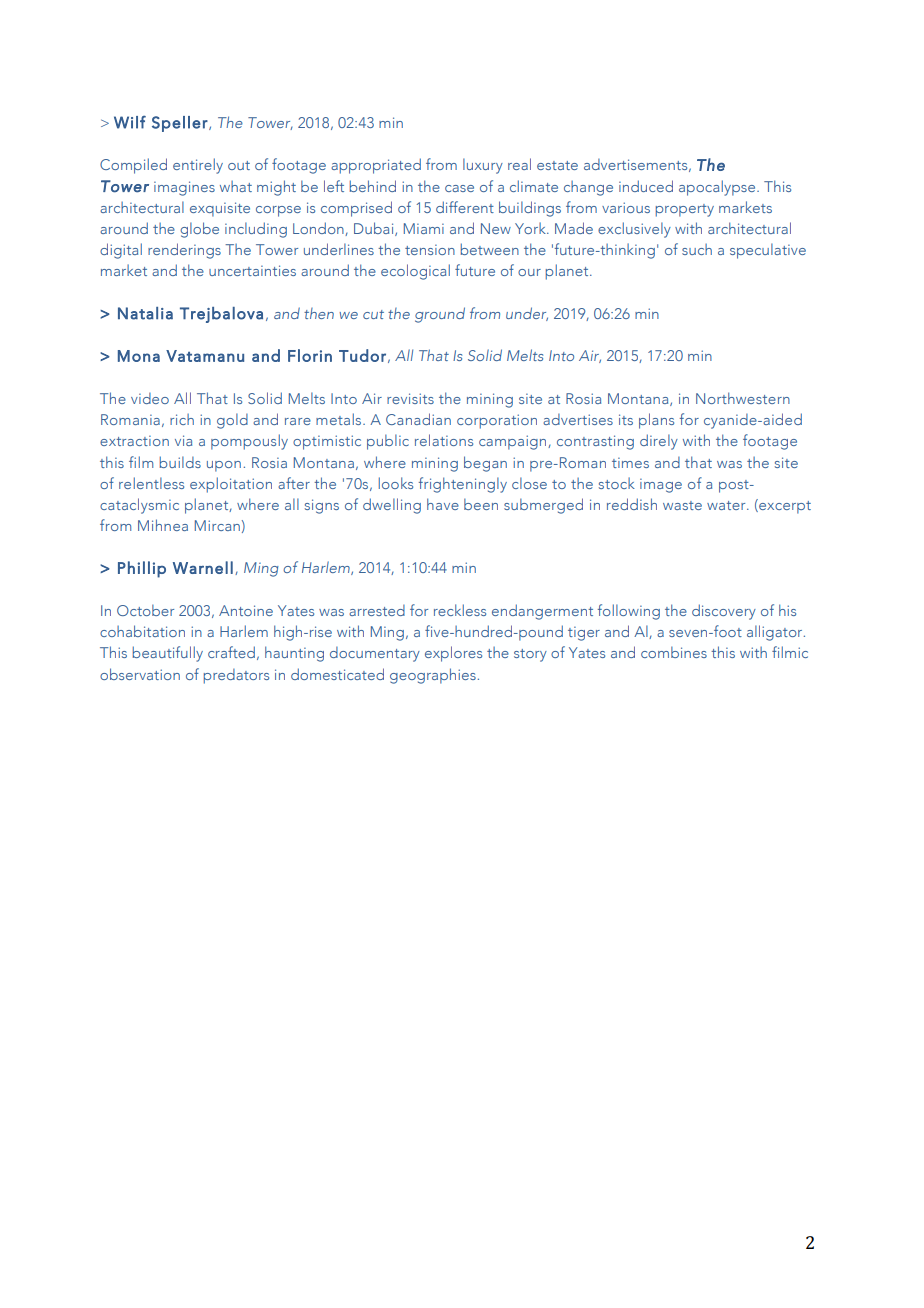 The width and height of the document is (924, 1308). Describe the element at coordinates (682, 505) in the document. I see `waste` at that location.
